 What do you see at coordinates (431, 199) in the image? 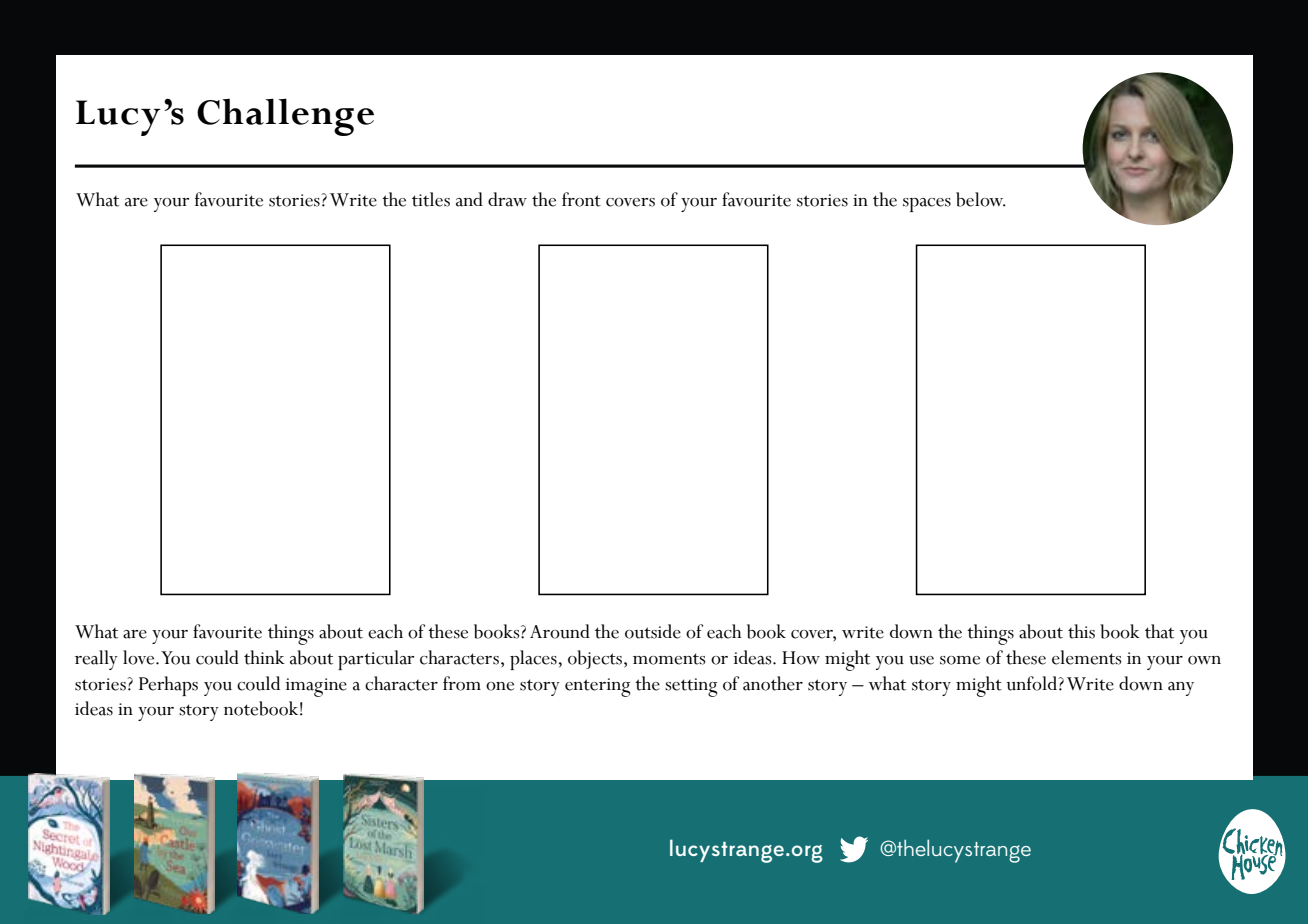
I see `titles` at bounding box center [431, 199].
